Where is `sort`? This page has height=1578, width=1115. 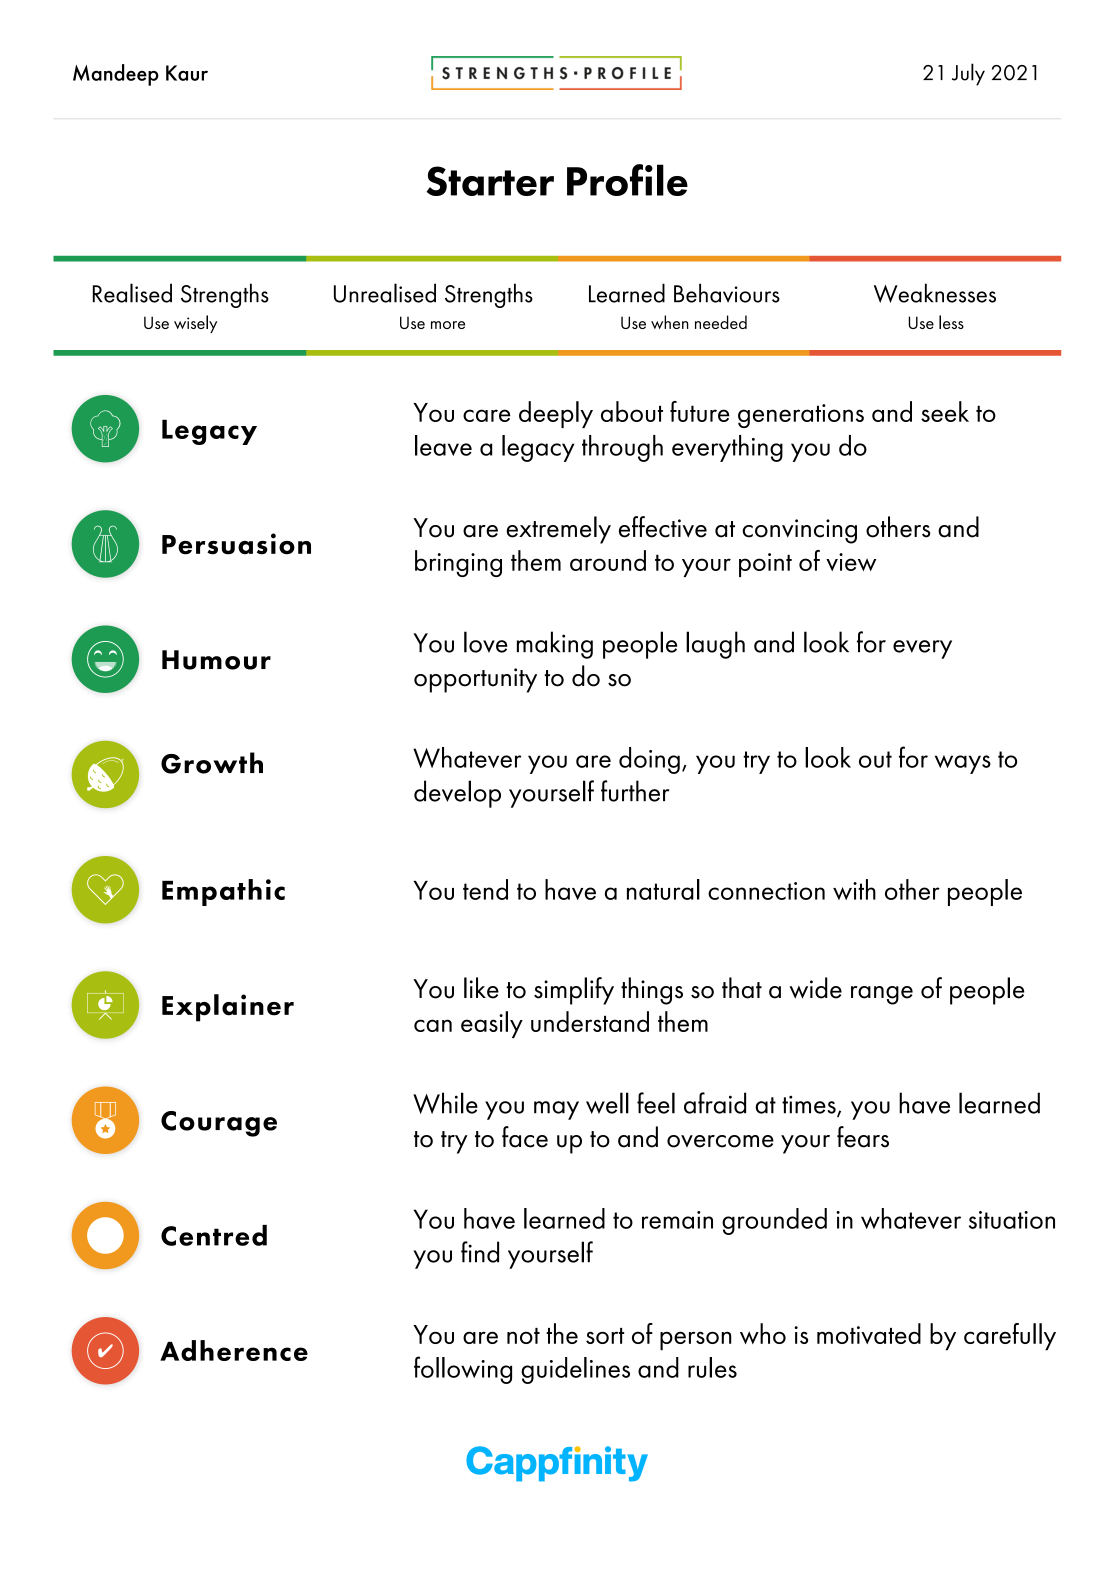 sort is located at coordinates (605, 1336).
